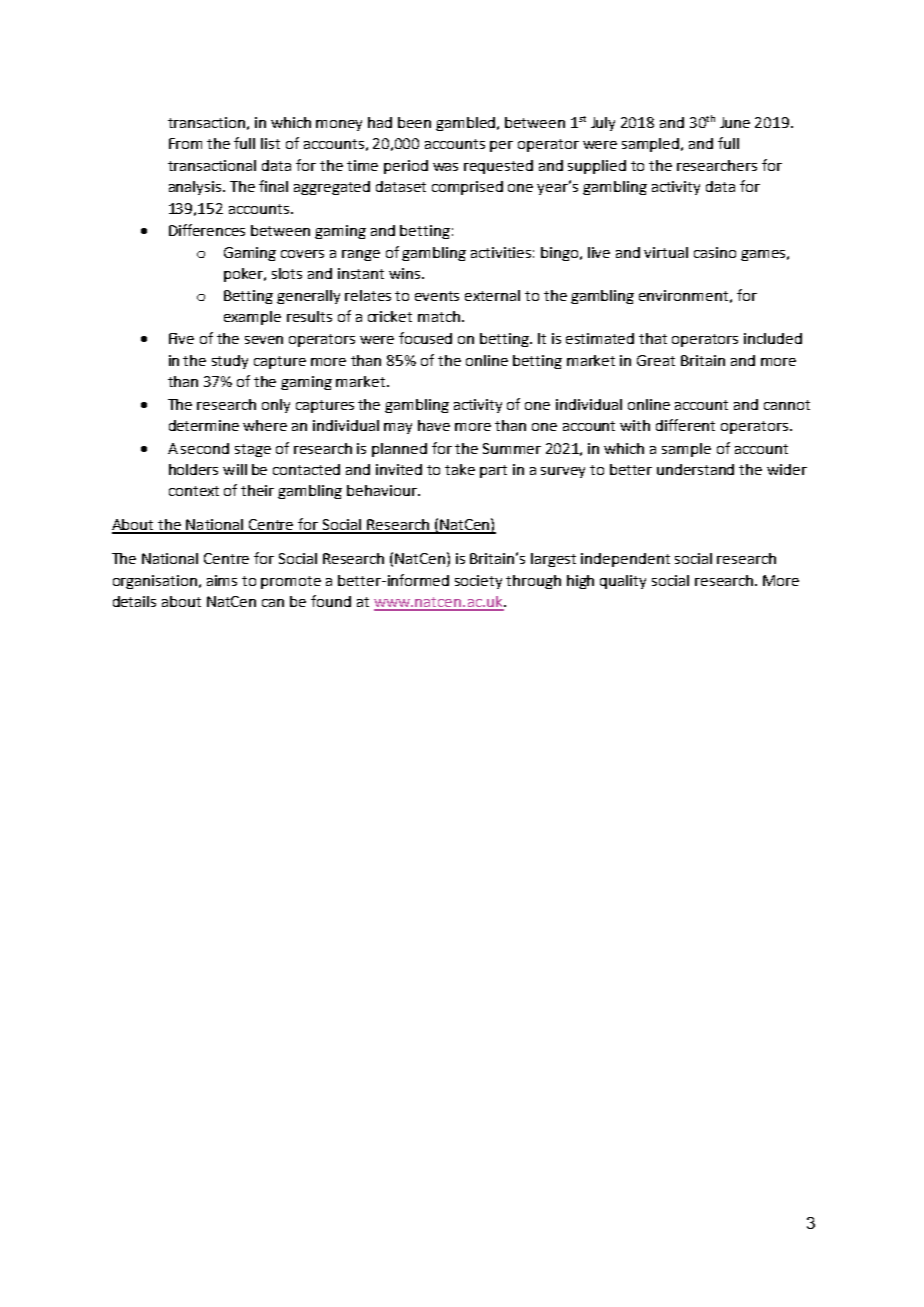 This screenshot has width=924, height=1307. I want to click on take, so click(460, 469).
